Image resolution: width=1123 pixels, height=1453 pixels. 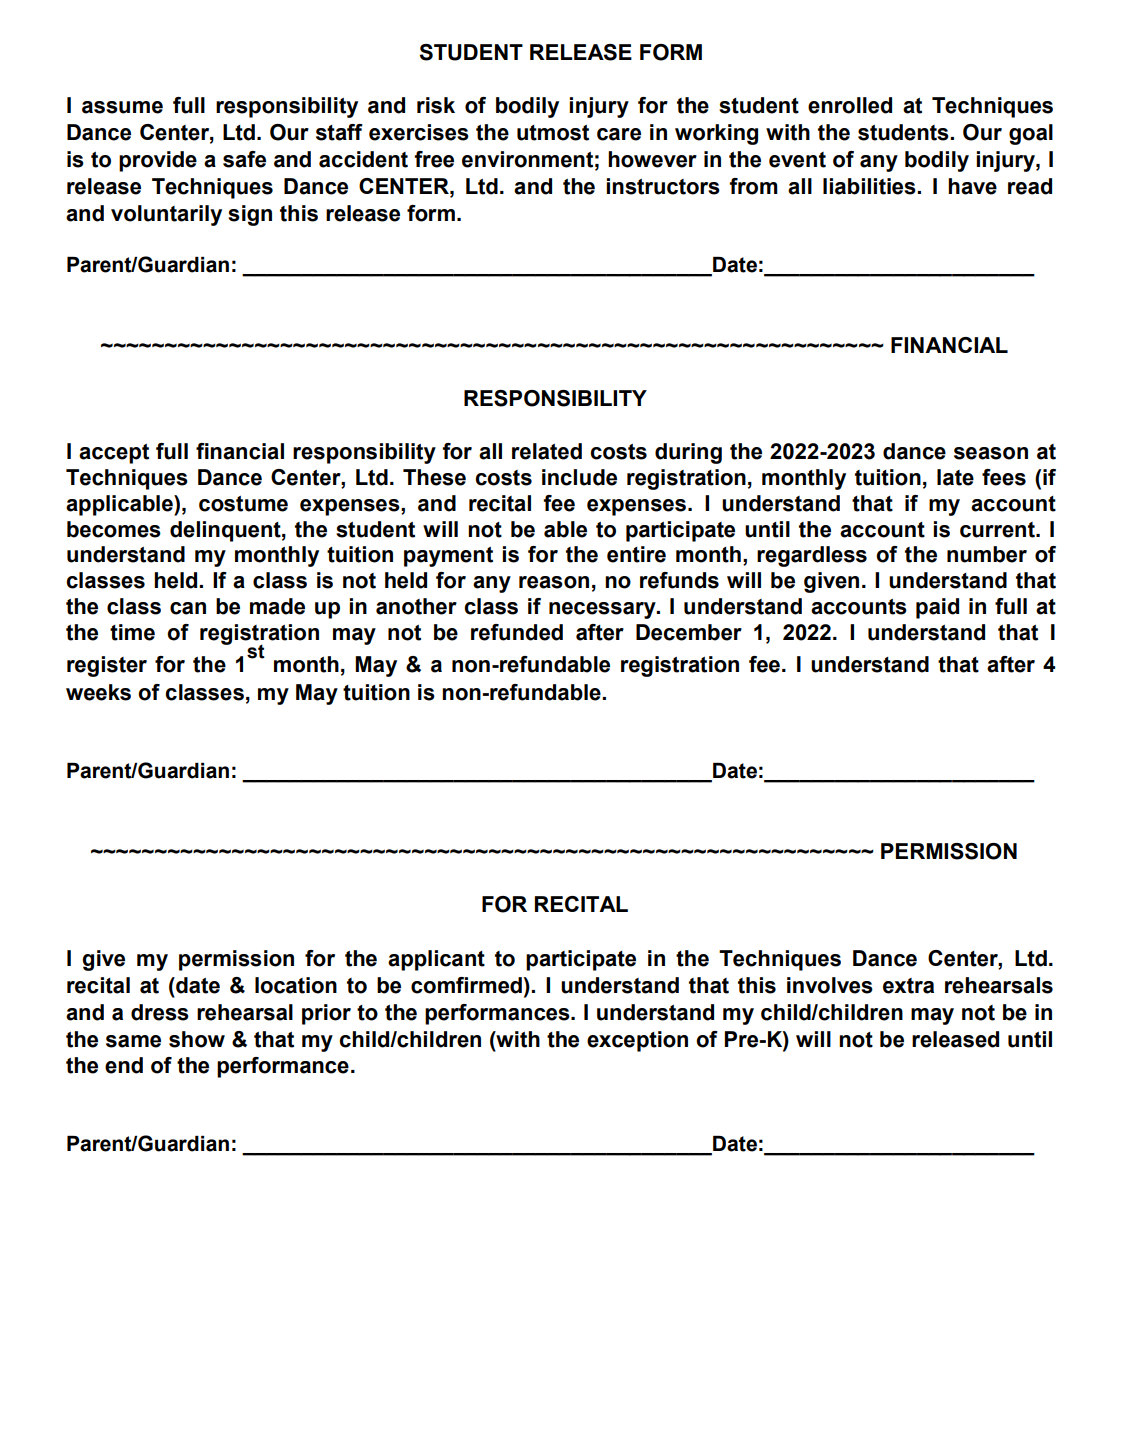 What do you see at coordinates (197, 1039) in the document?
I see `show` at bounding box center [197, 1039].
